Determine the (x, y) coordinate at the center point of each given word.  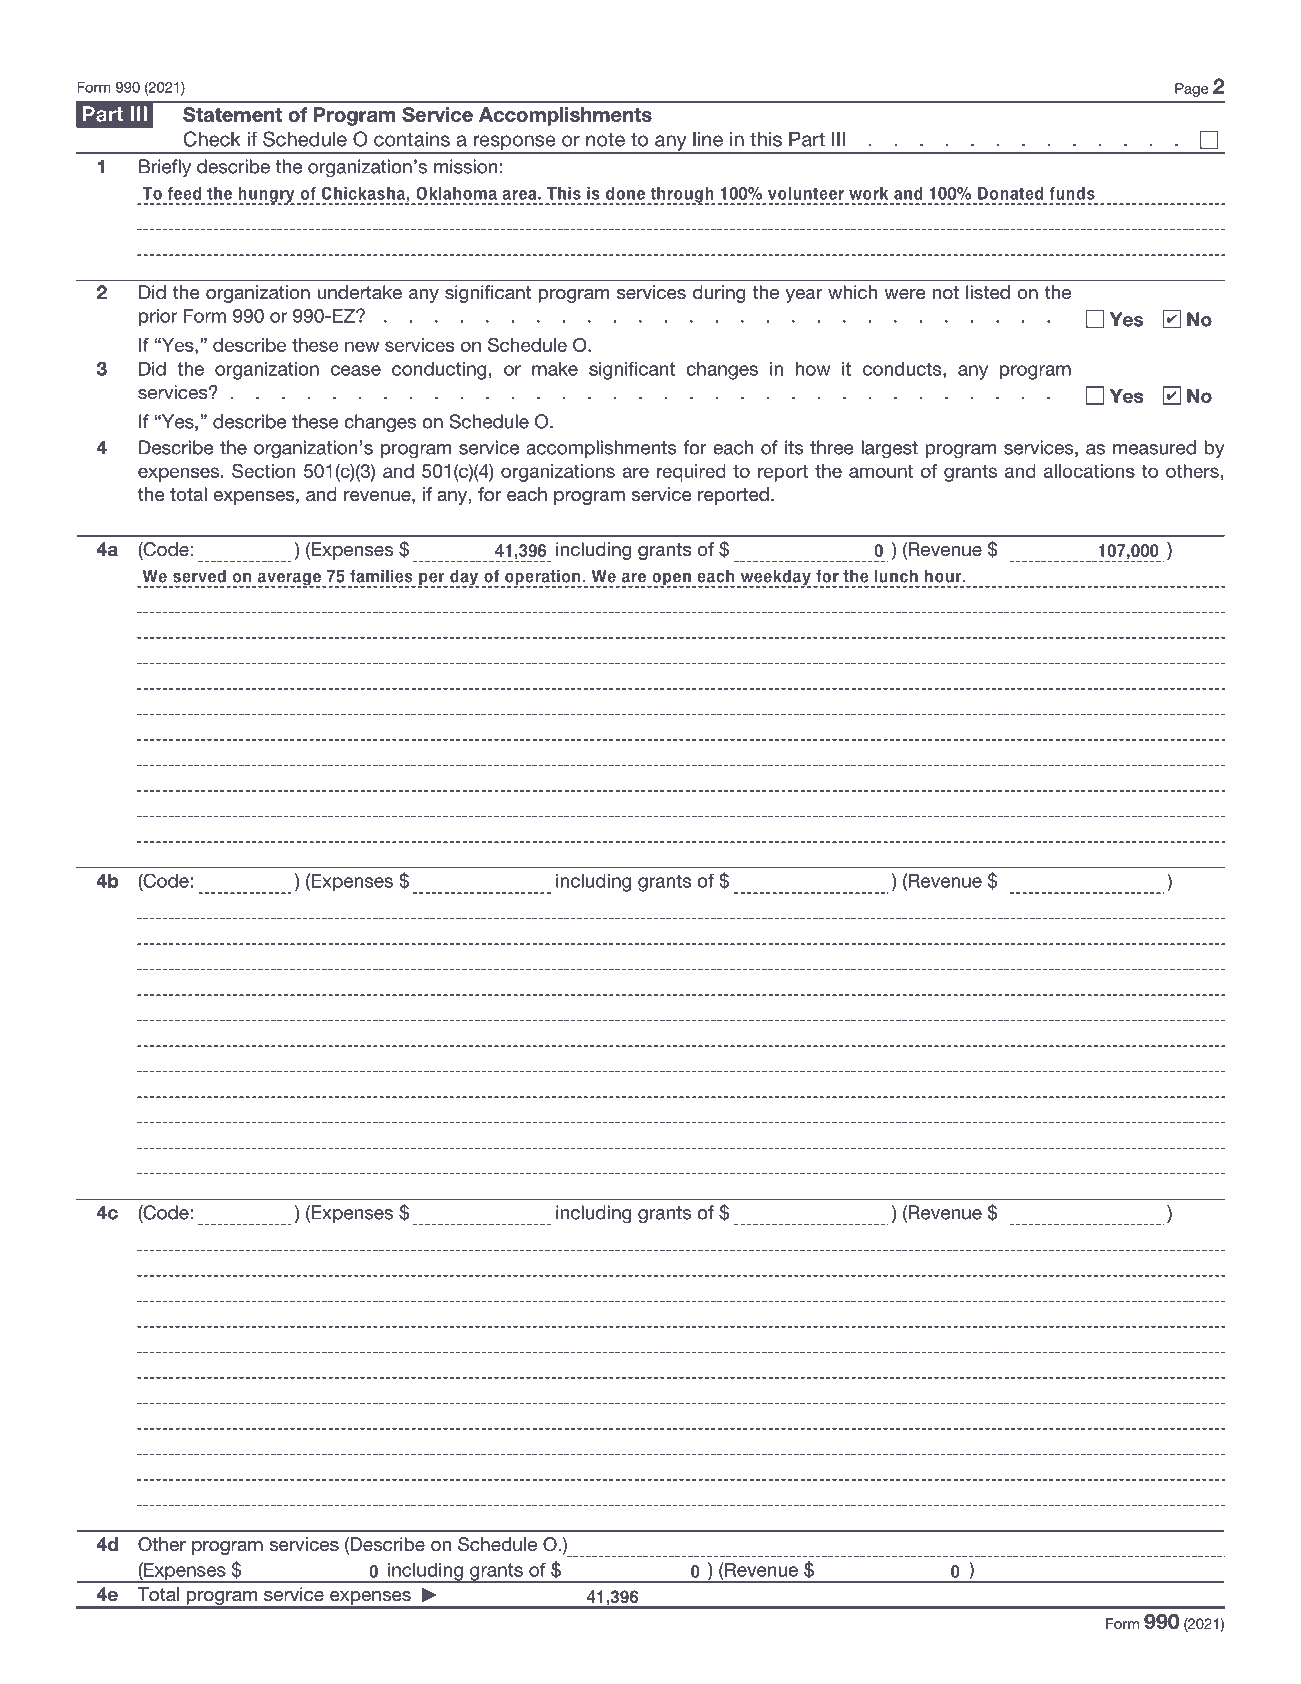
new (362, 346)
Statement (232, 114)
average (290, 580)
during (719, 294)
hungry (266, 196)
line (708, 139)
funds (1072, 193)
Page (1191, 90)
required (691, 473)
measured (1154, 447)
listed (988, 292)
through (682, 196)
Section (263, 470)
